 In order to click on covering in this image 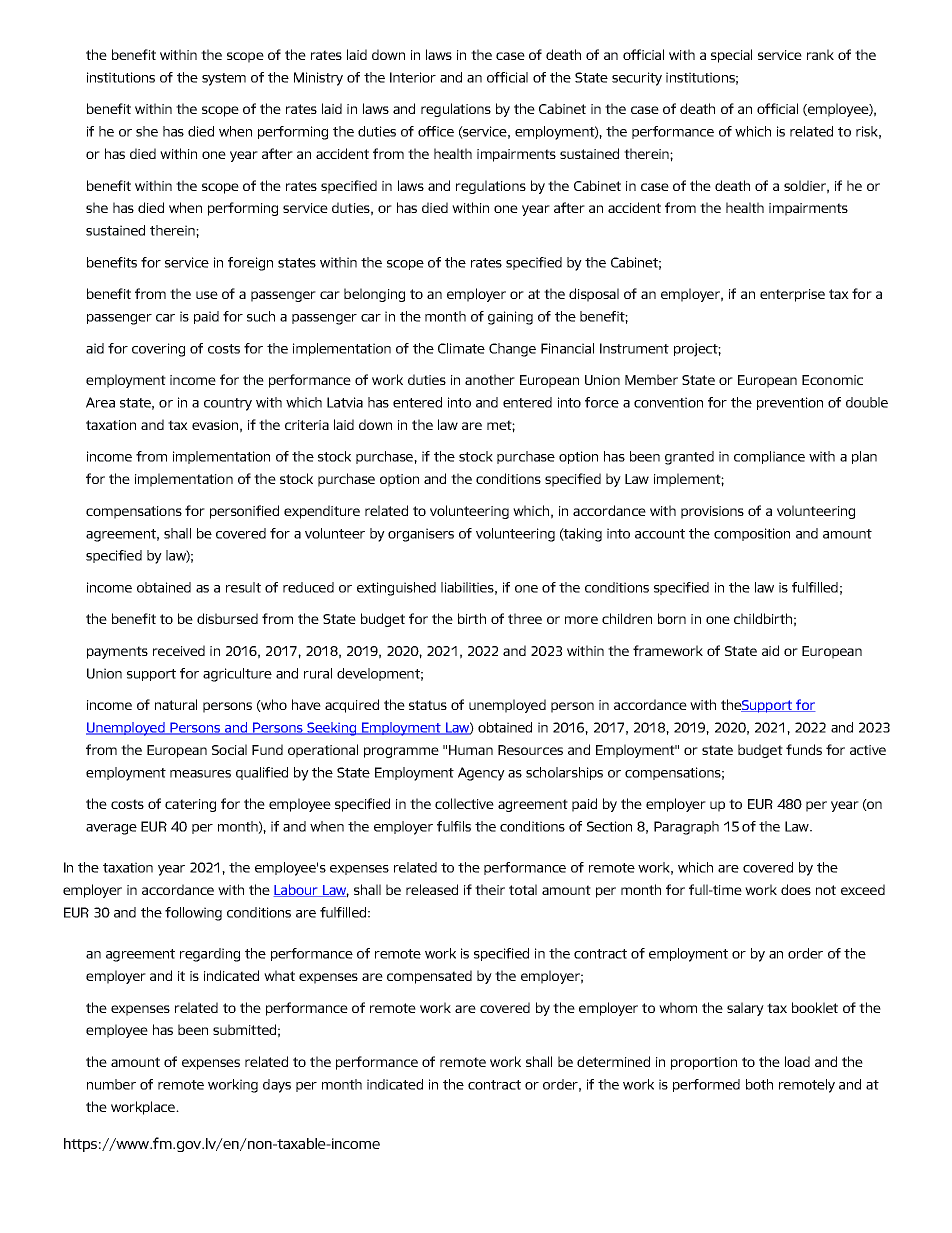, I will do `click(158, 350)`.
